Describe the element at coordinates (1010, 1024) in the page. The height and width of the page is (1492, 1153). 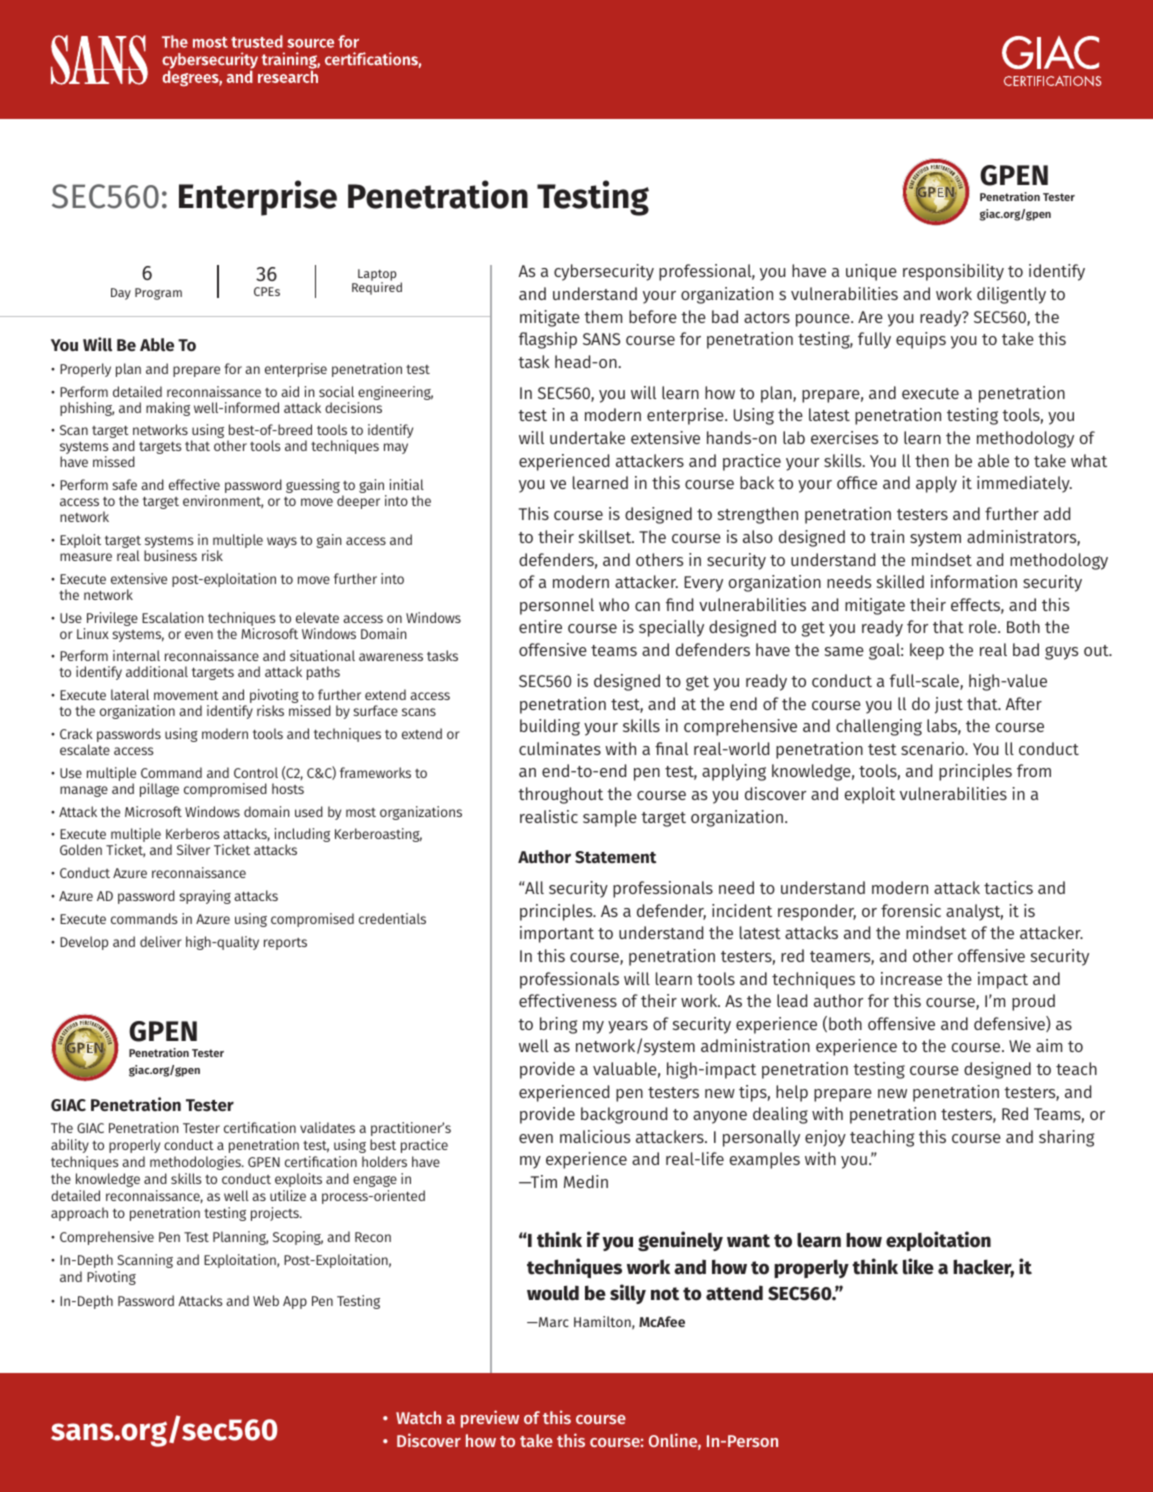
I see `defensive` at that location.
